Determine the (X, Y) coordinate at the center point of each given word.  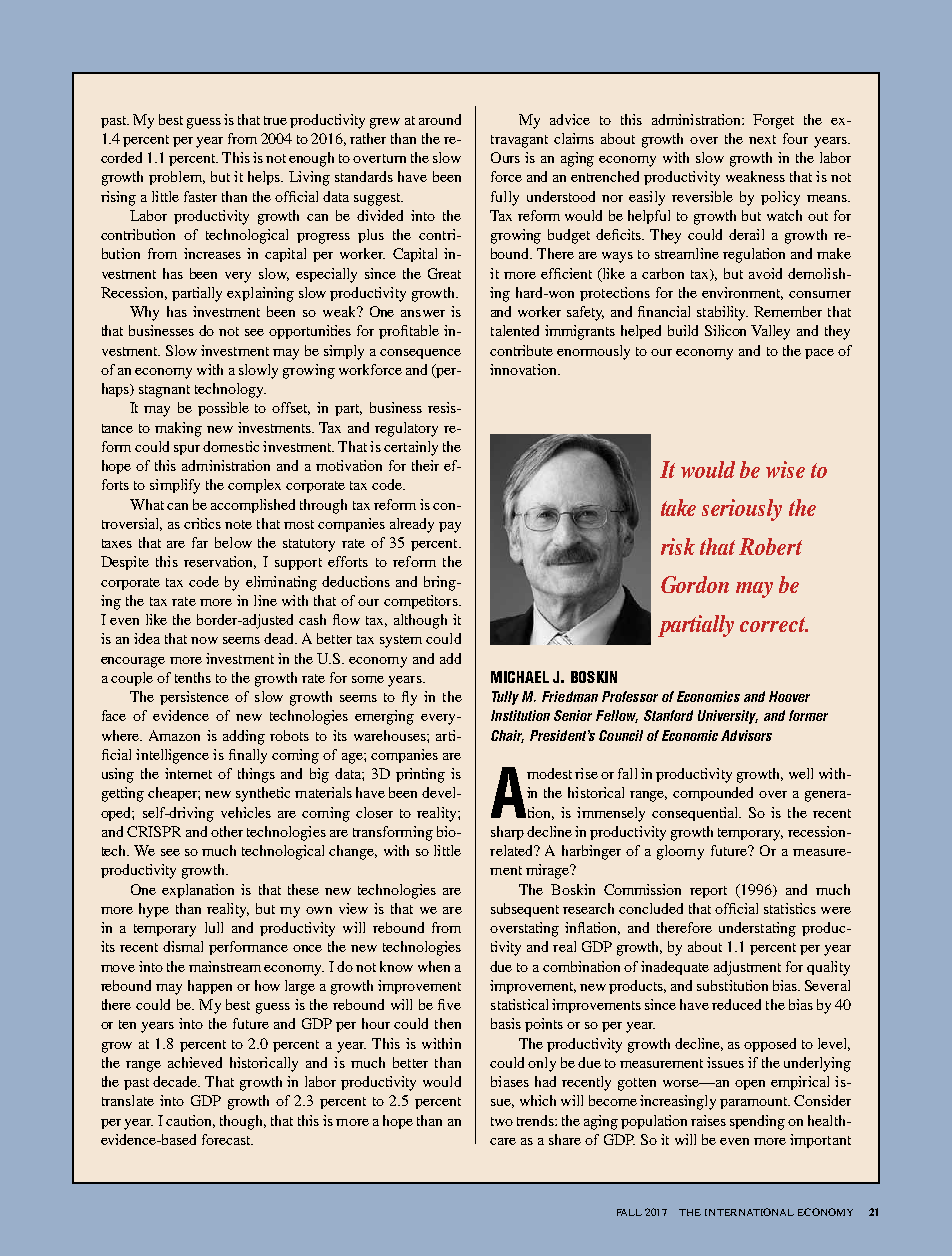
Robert (770, 546)
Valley (770, 332)
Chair (507, 736)
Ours (505, 157)
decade (176, 1081)
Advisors (746, 735)
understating (757, 929)
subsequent (525, 910)
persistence (194, 698)
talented (515, 330)
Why (144, 313)
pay (450, 527)
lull (214, 927)
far (200, 542)
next (762, 139)
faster (200, 196)
